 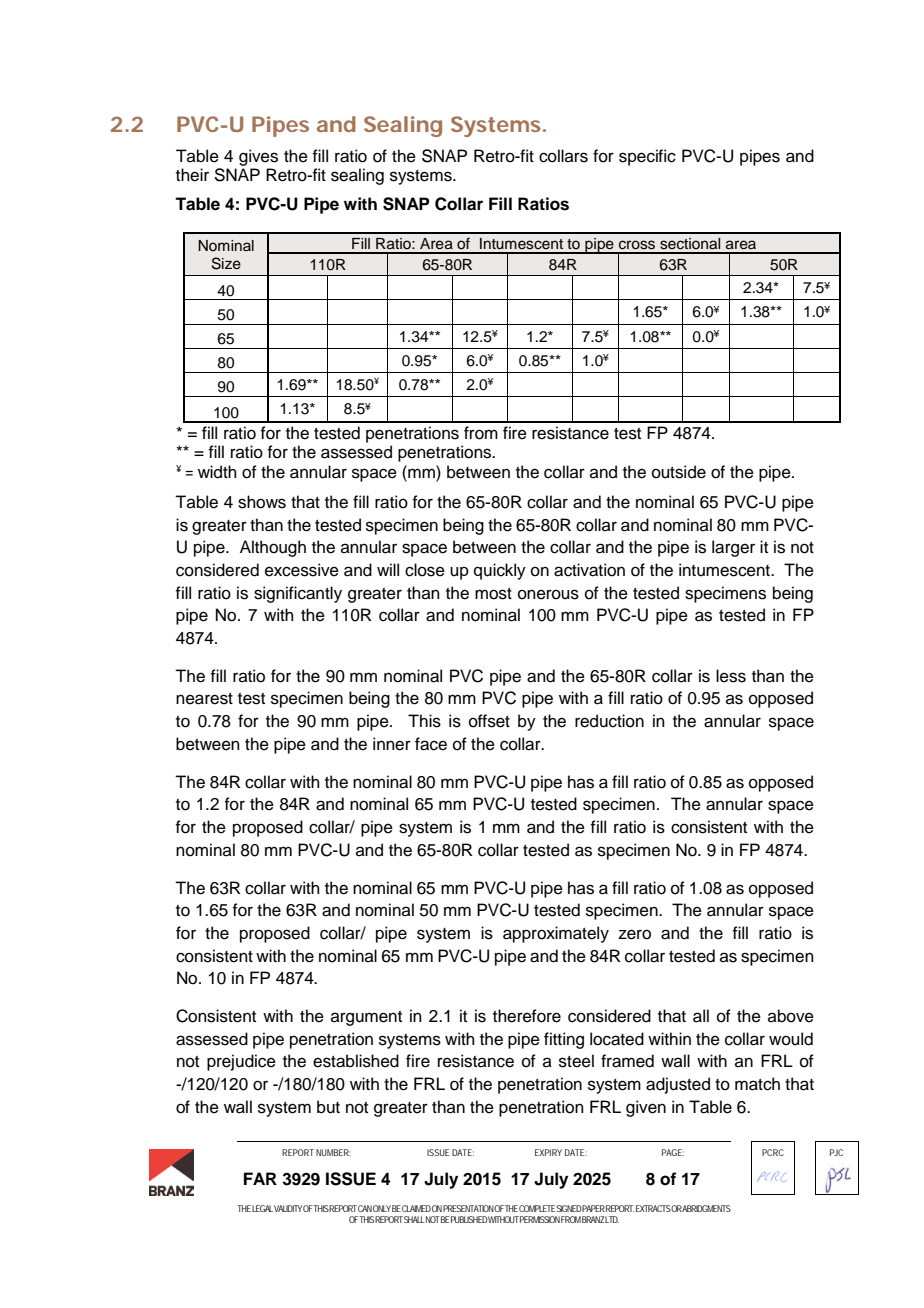 I want to click on gives, so click(x=258, y=157).
